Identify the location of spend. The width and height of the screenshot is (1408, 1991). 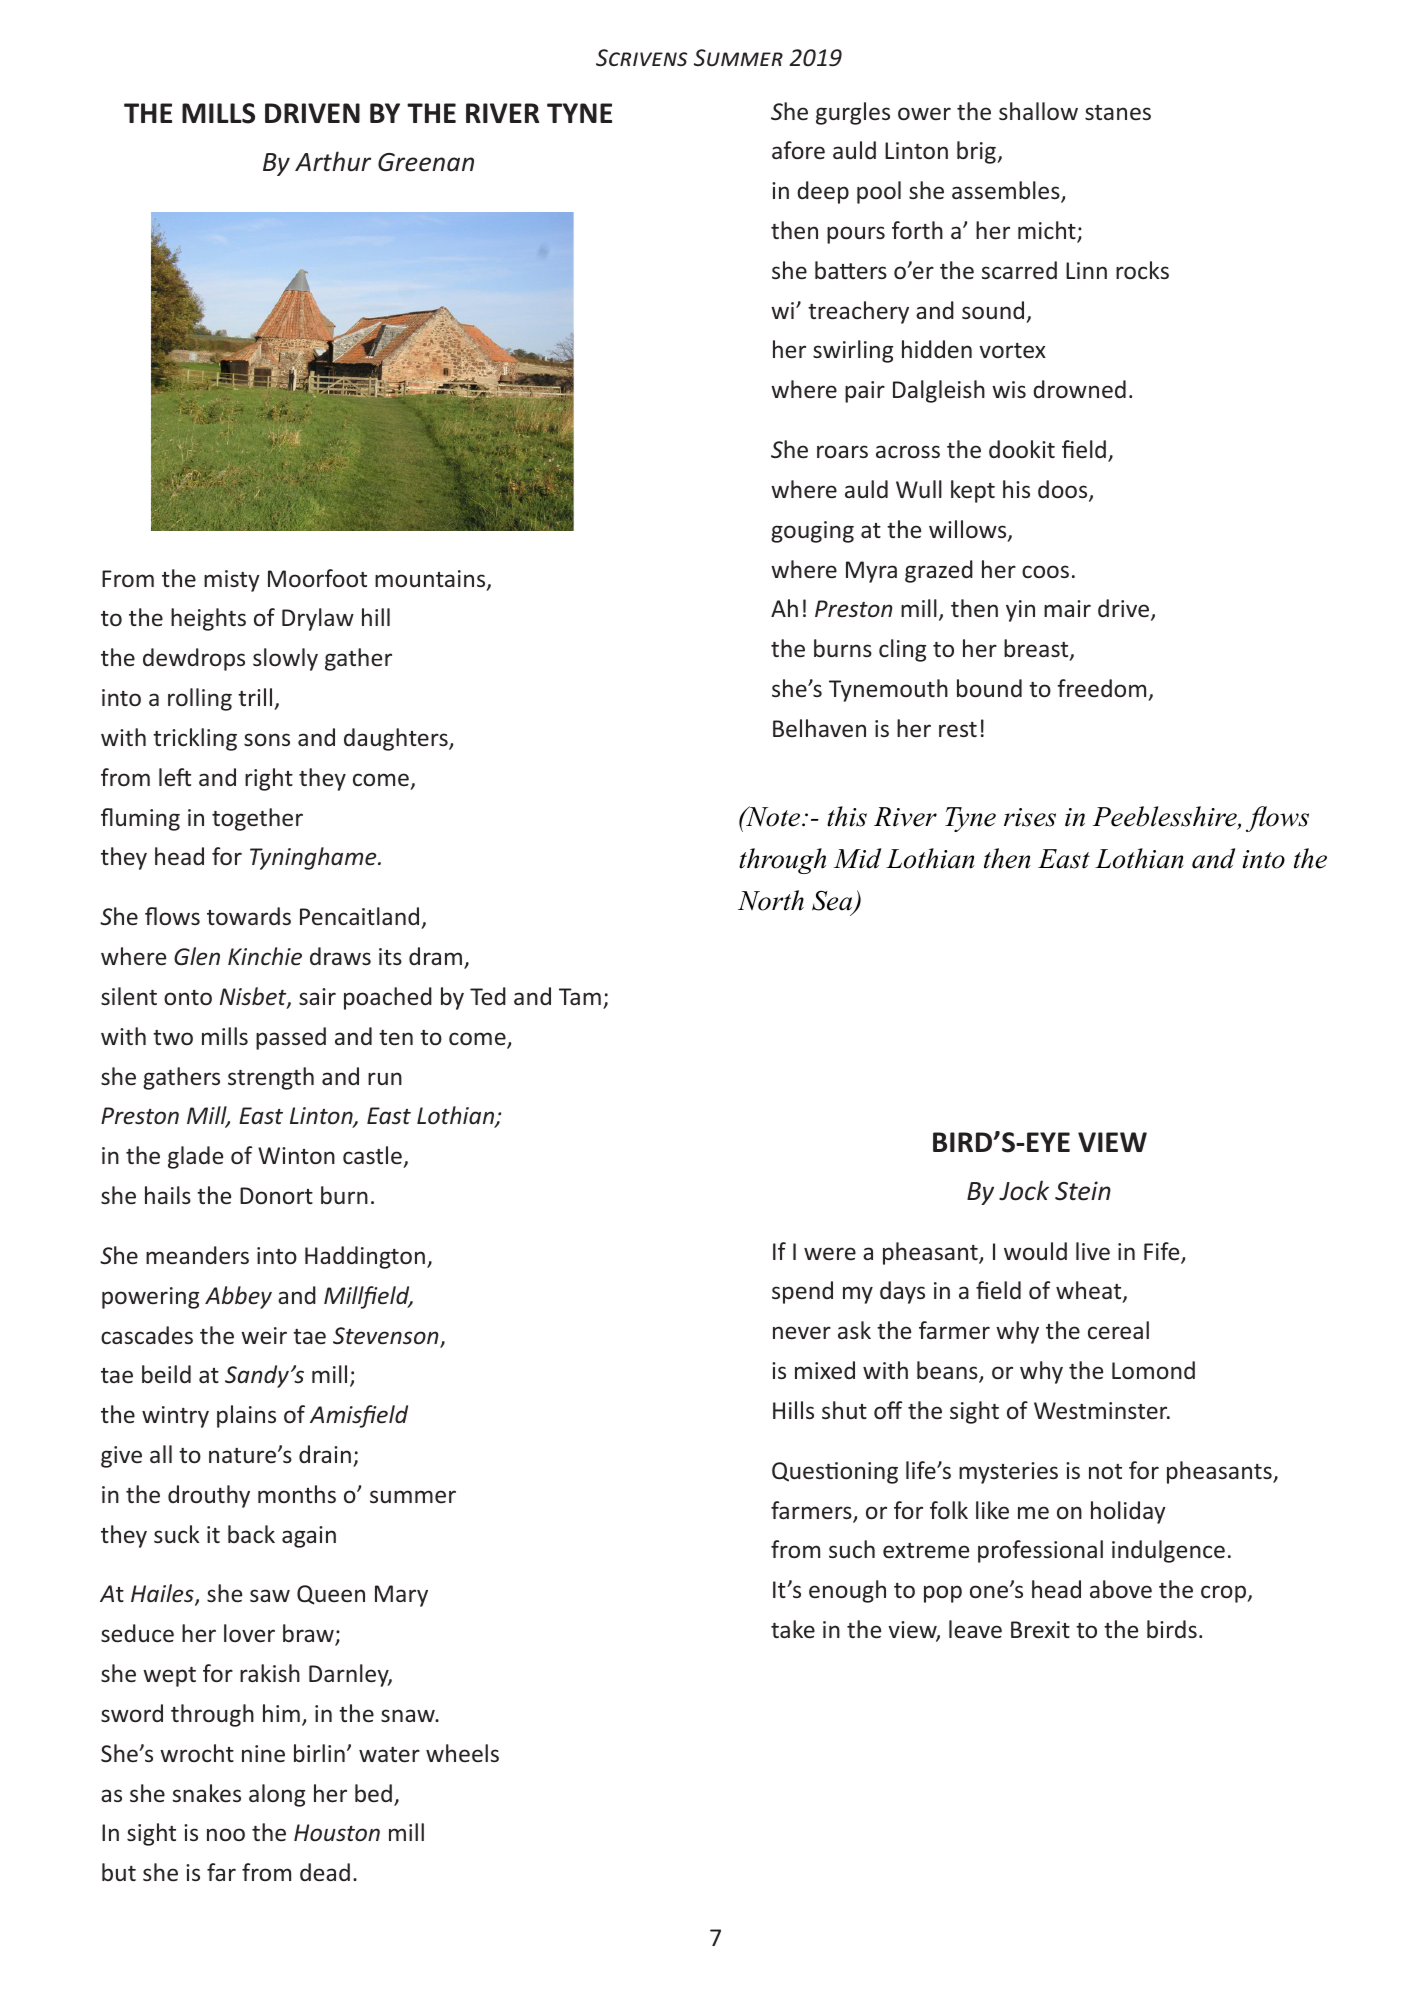
(802, 1292).
